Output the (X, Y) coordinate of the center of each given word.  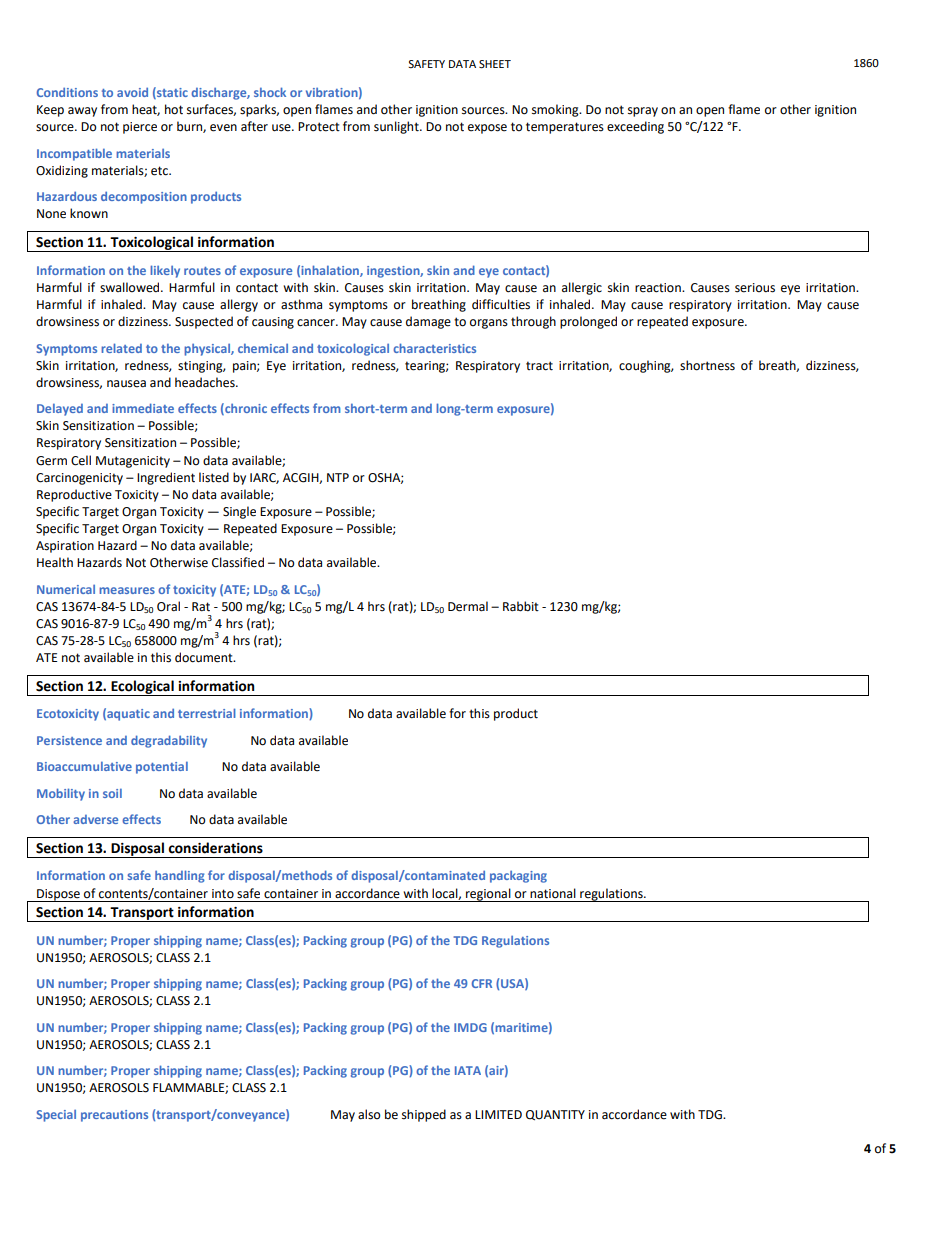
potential (162, 768)
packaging (518, 877)
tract (539, 366)
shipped (424, 1115)
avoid (132, 92)
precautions (114, 1116)
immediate (143, 408)
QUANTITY (555, 1115)
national (553, 893)
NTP (338, 477)
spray (643, 112)
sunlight (397, 127)
